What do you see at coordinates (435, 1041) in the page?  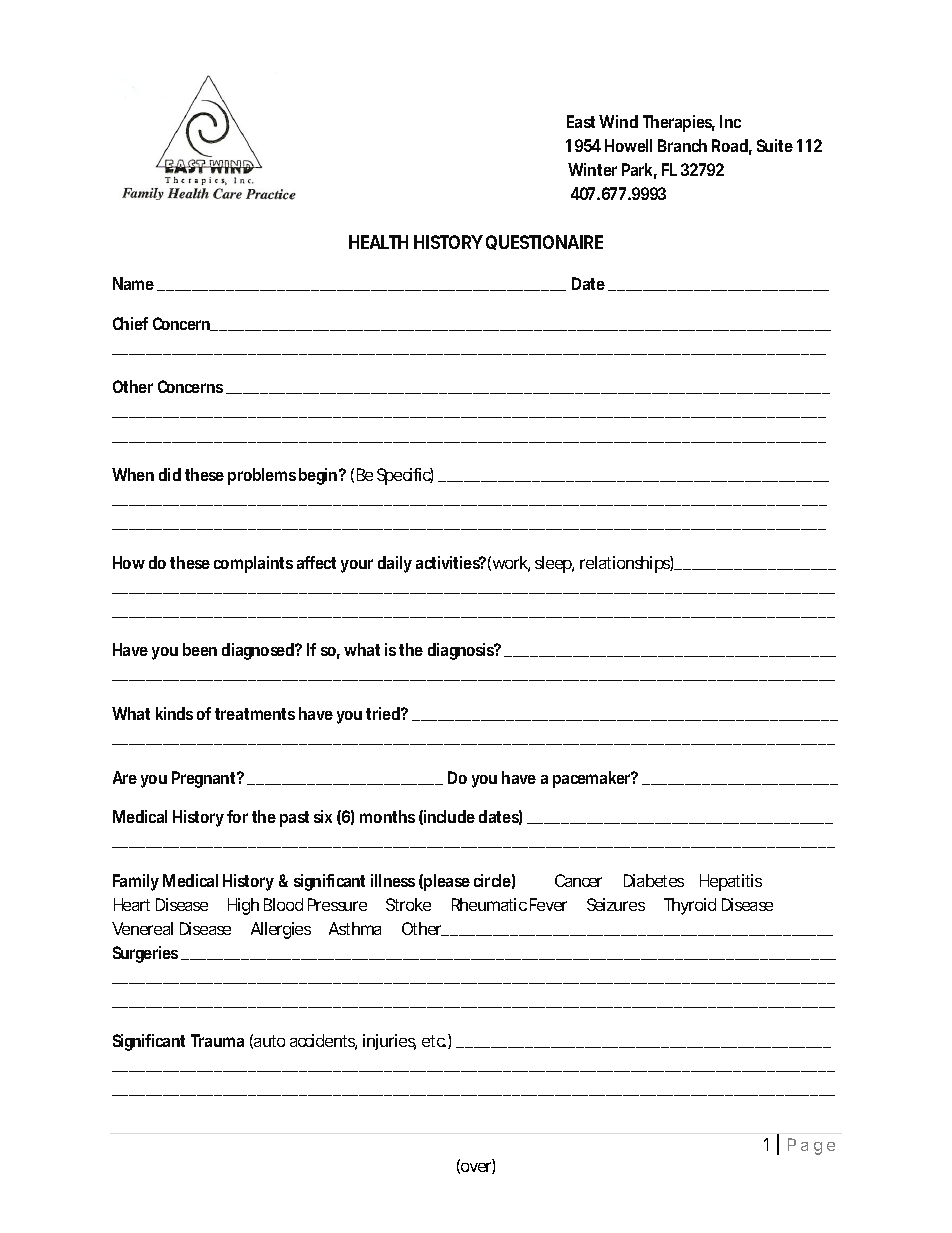 I see `etc` at bounding box center [435, 1041].
